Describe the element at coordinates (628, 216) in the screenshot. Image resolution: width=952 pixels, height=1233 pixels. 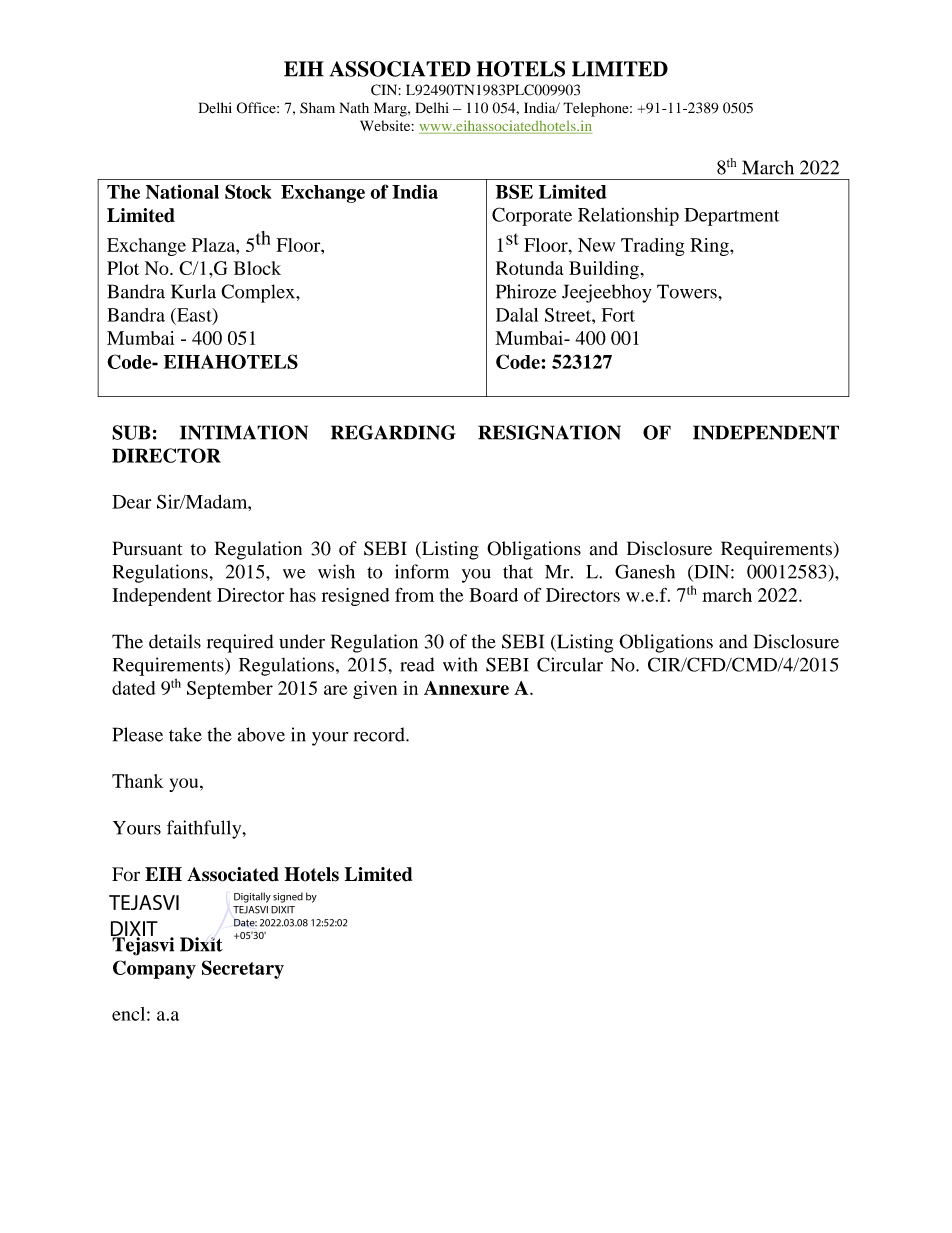
I see `Relationship` at that location.
